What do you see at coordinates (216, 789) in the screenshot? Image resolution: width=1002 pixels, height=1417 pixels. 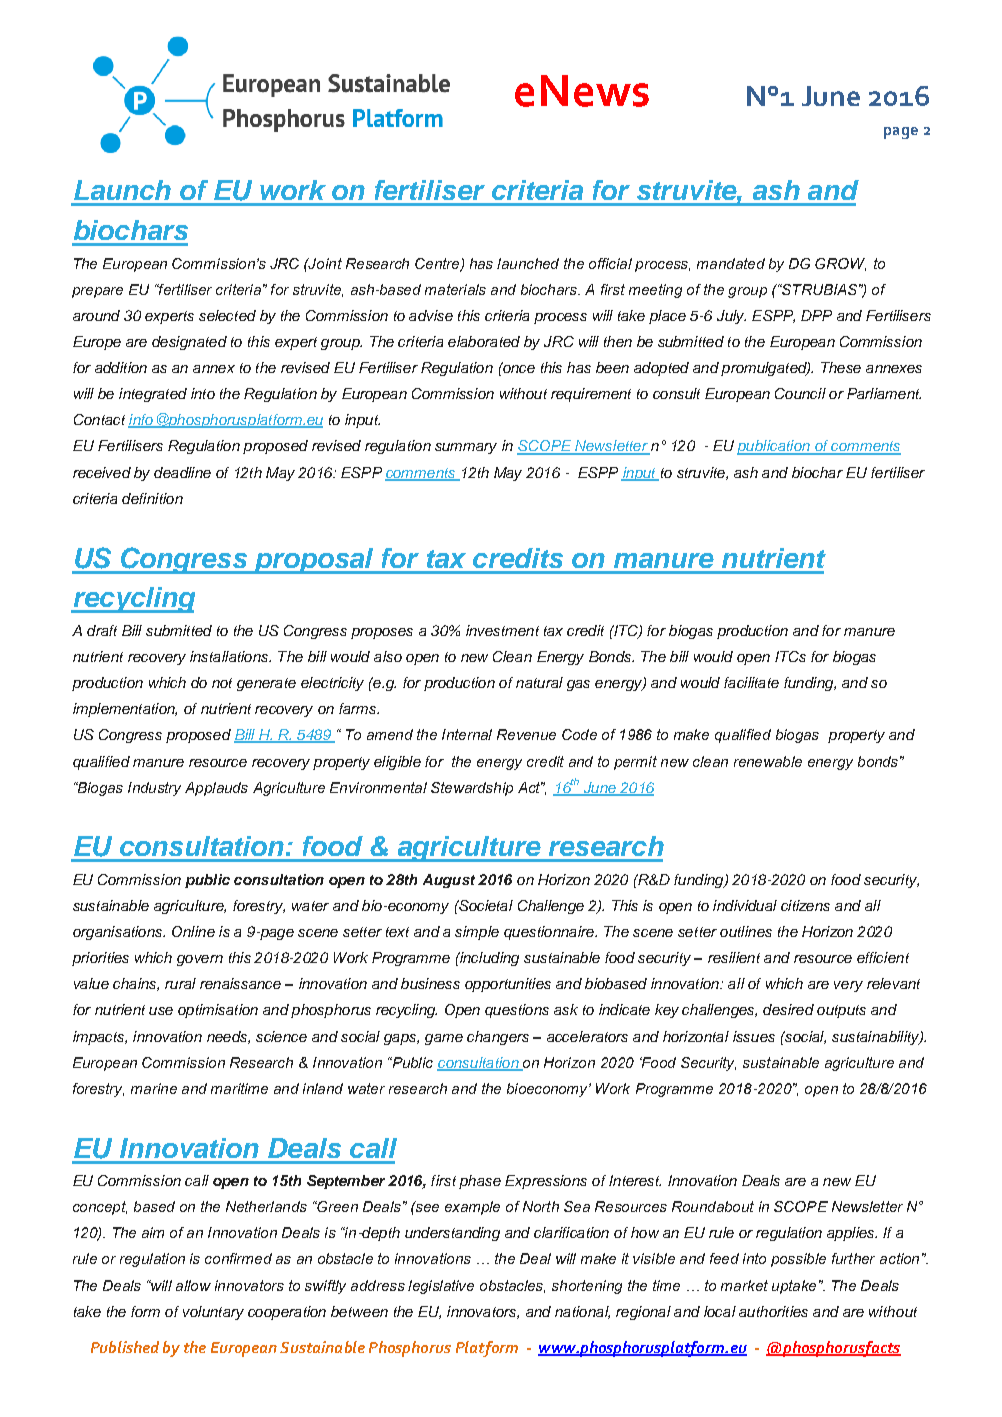 I see `Applauds` at bounding box center [216, 789].
